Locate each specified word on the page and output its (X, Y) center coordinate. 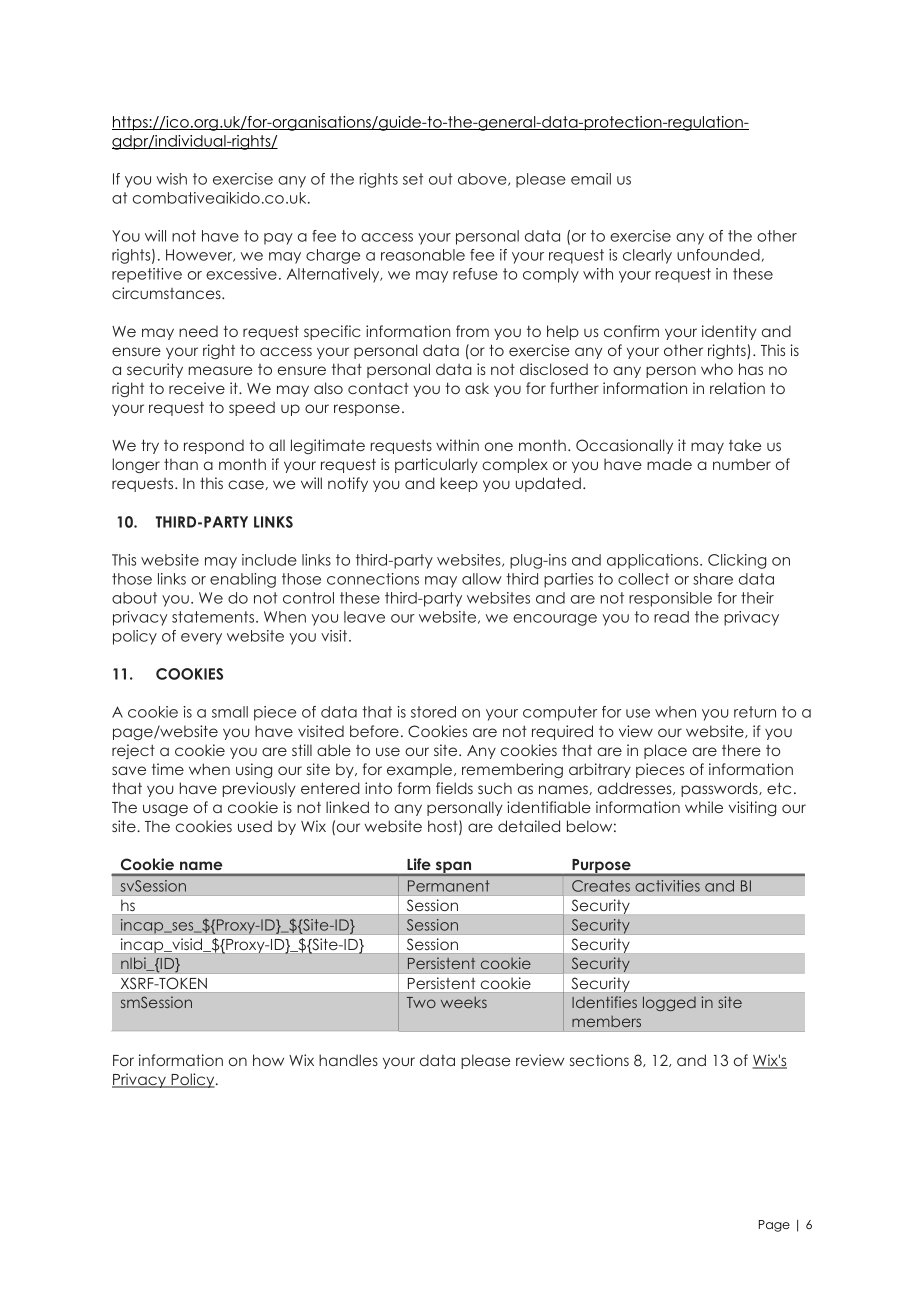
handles (348, 1060)
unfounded (718, 255)
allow (482, 579)
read (671, 617)
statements (214, 617)
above (483, 179)
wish (171, 179)
